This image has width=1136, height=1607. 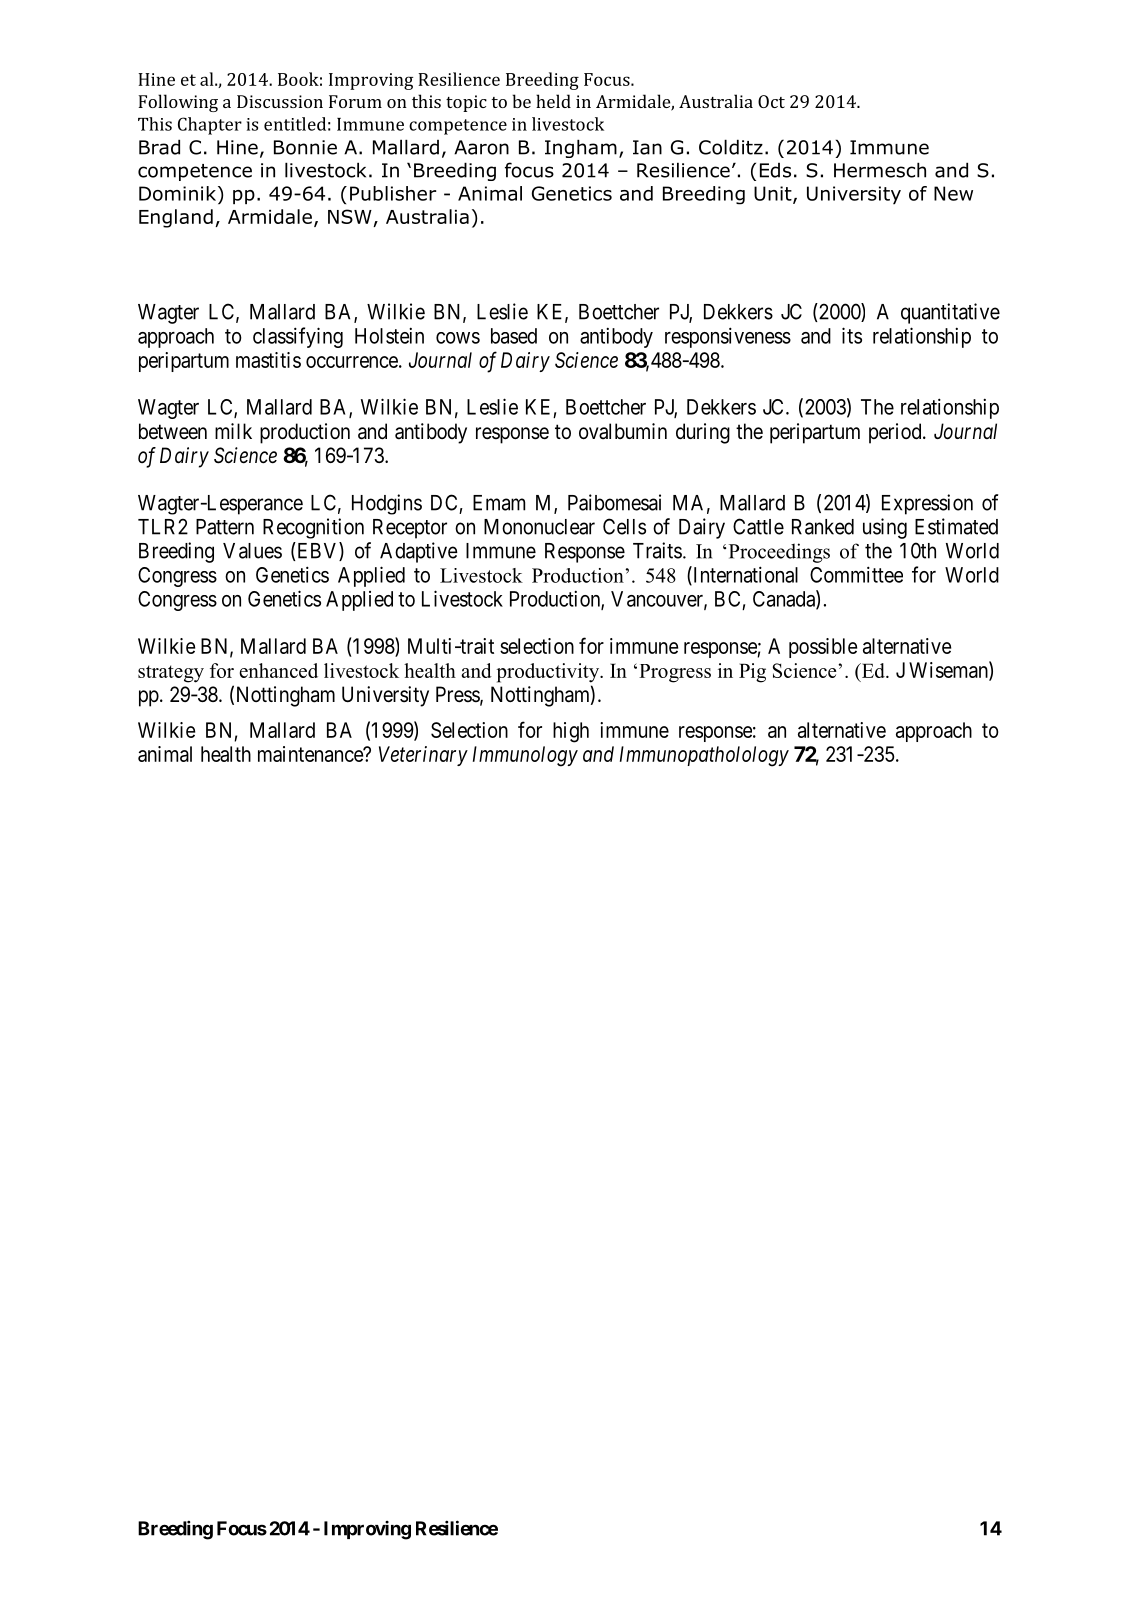 What do you see at coordinates (553, 101) in the image?
I see `held` at bounding box center [553, 101].
